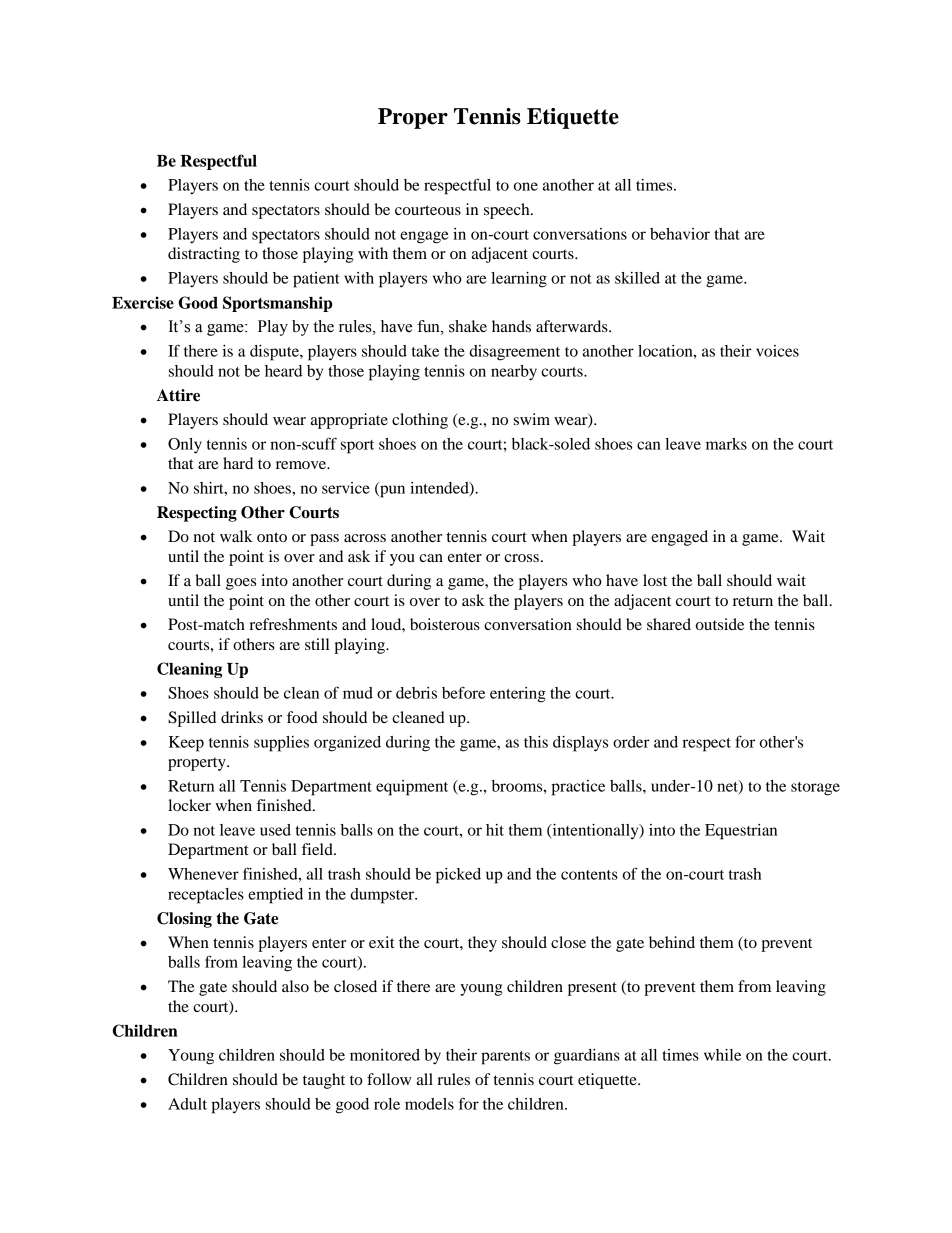 Image resolution: width=952 pixels, height=1233 pixels. What do you see at coordinates (726, 444) in the screenshot?
I see `marks` at bounding box center [726, 444].
